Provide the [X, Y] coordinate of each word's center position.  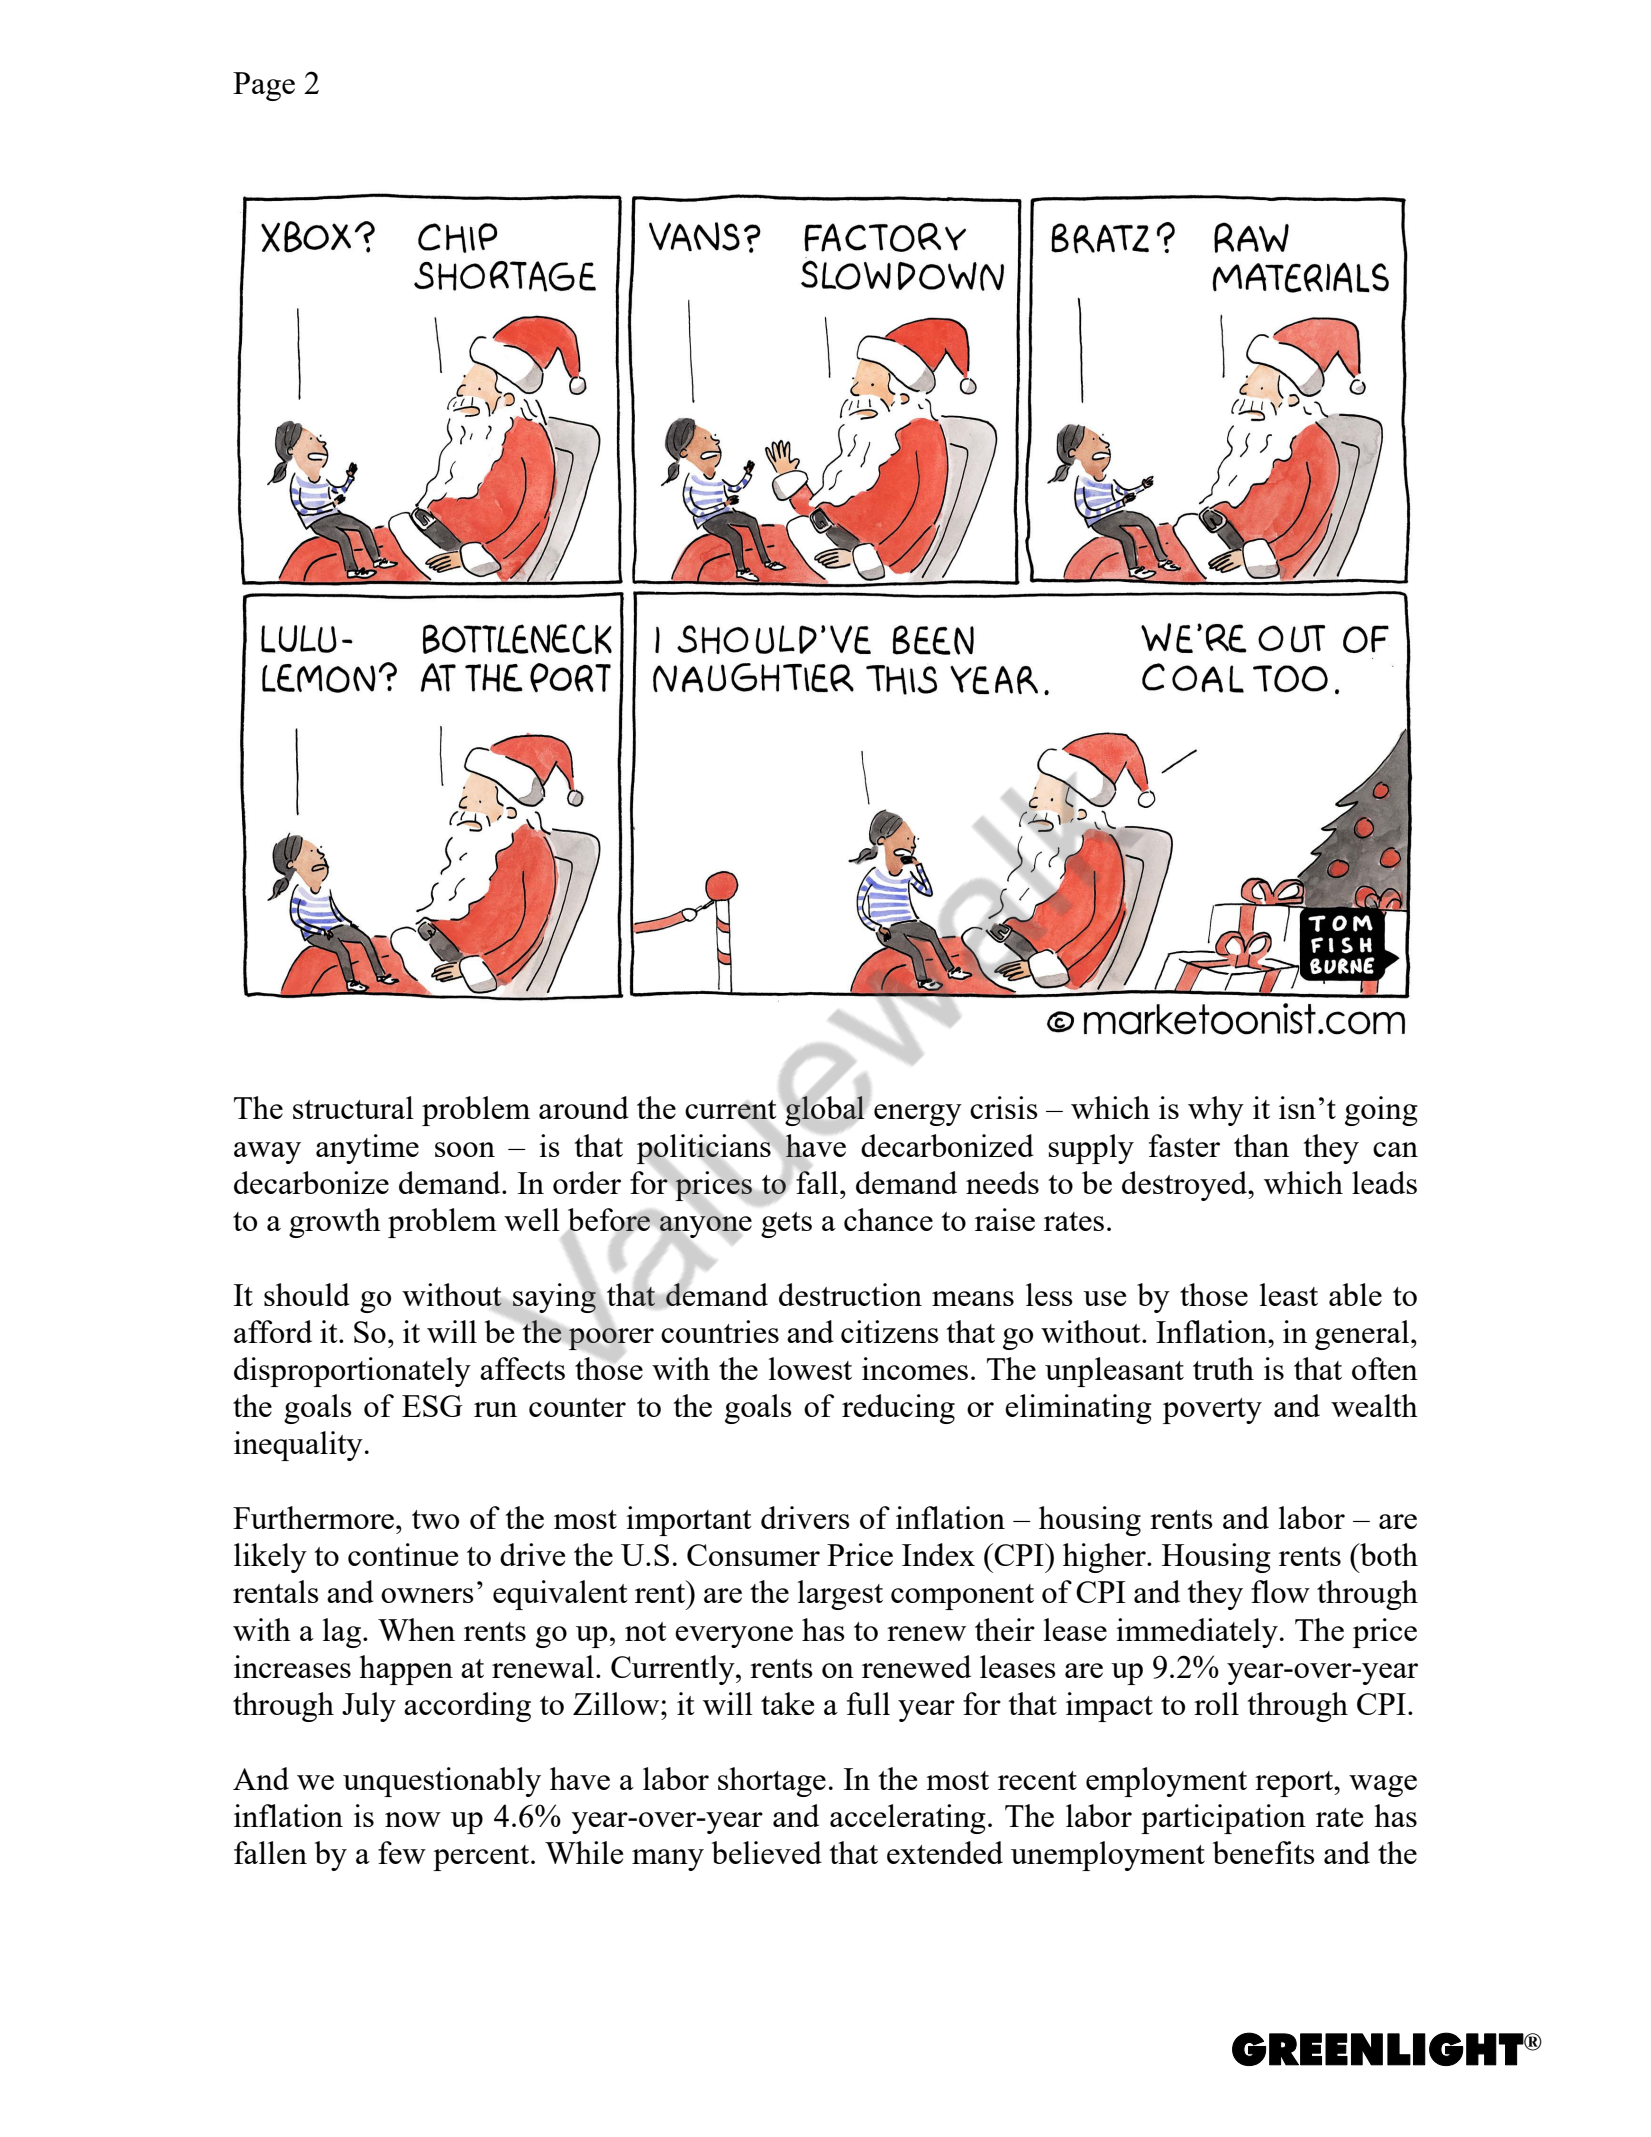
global [824, 1111]
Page [264, 86]
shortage [772, 1782]
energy [918, 1115]
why [1216, 1111]
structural [353, 1107]
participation [1223, 1819]
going [1381, 1111]
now [413, 1819]
